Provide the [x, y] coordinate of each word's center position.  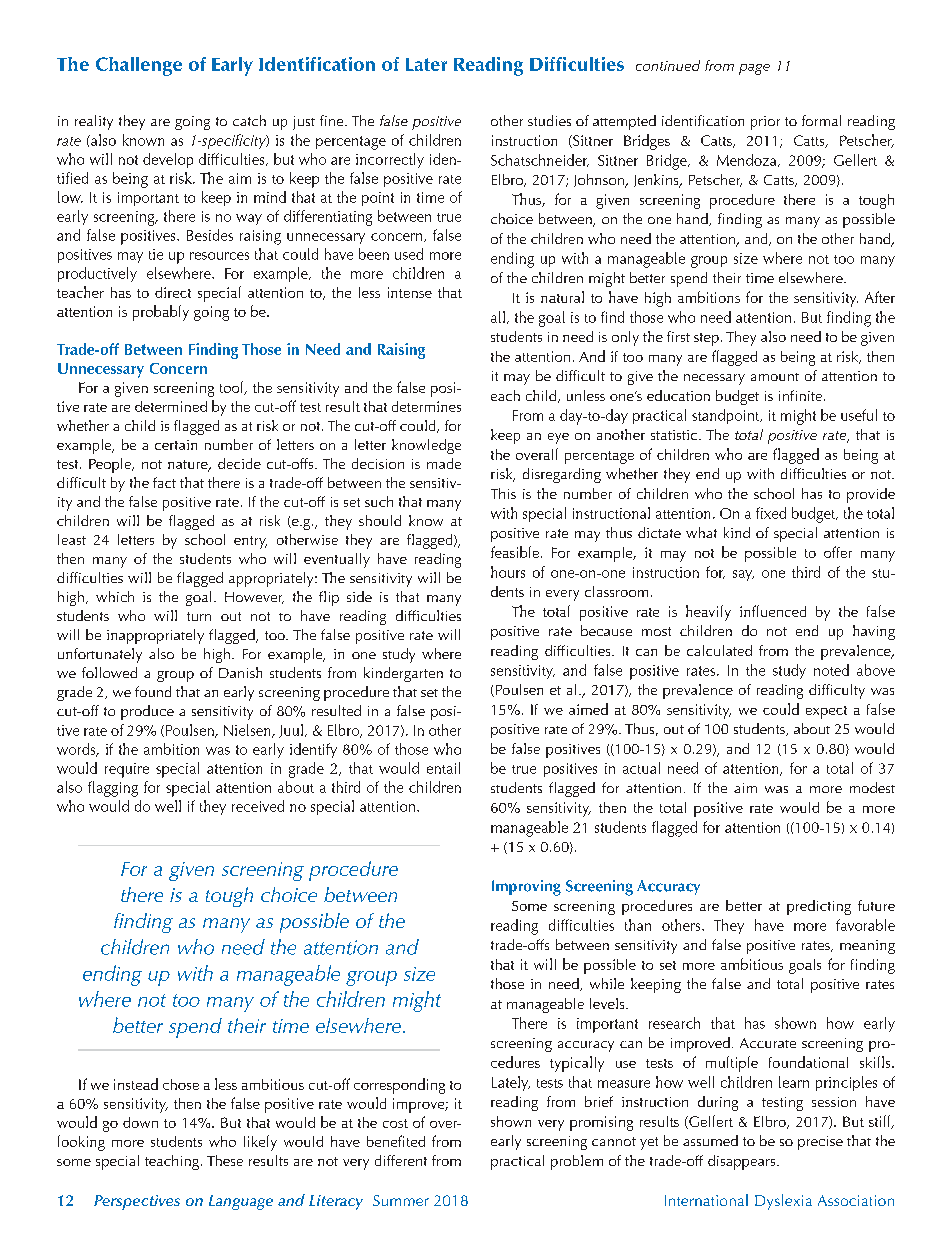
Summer [401, 1200]
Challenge [139, 66]
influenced [773, 611]
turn [199, 616]
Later [426, 64]
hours [508, 572]
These [225, 1160]
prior [765, 123]
